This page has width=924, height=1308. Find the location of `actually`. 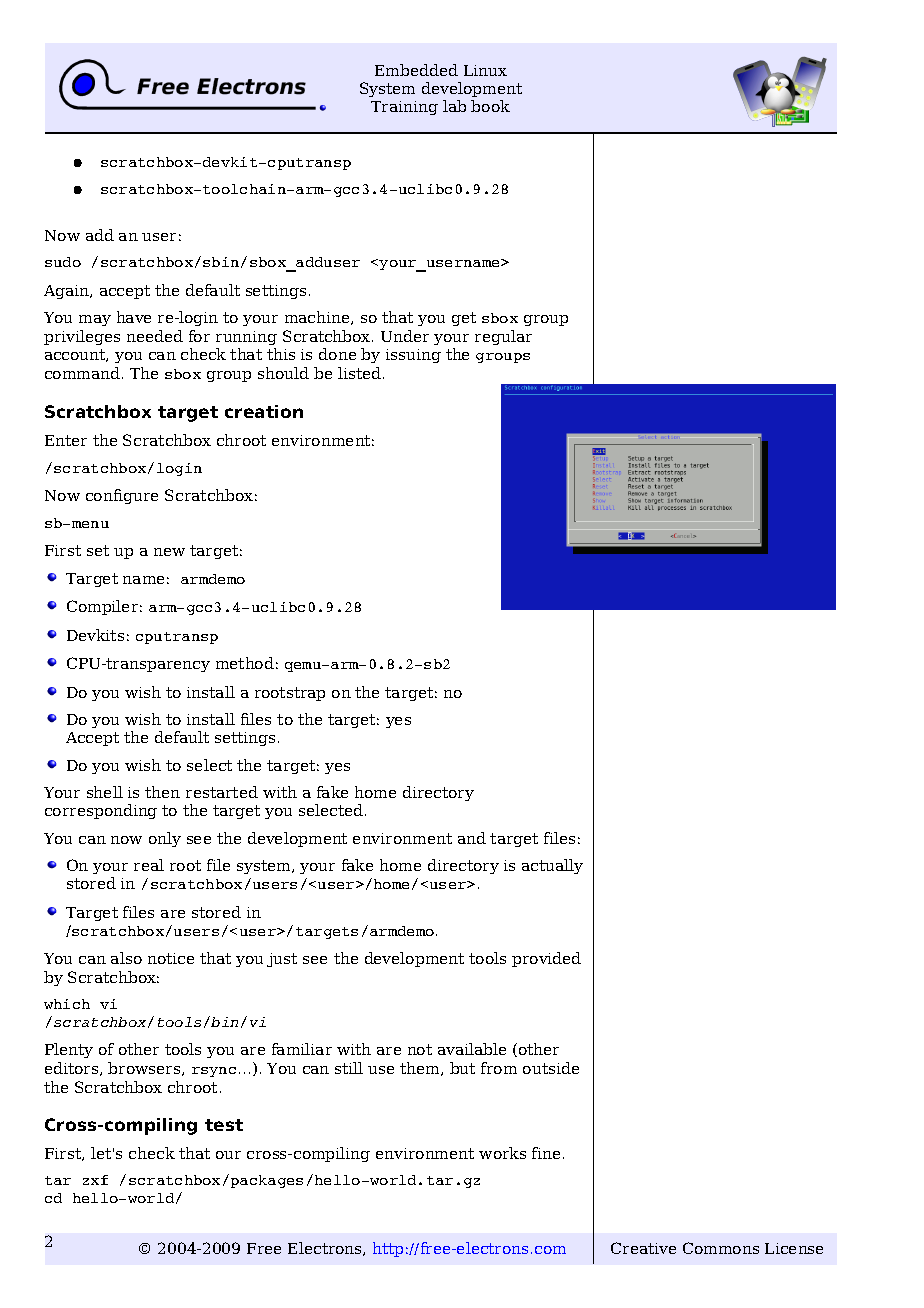

actually is located at coordinates (552, 866).
